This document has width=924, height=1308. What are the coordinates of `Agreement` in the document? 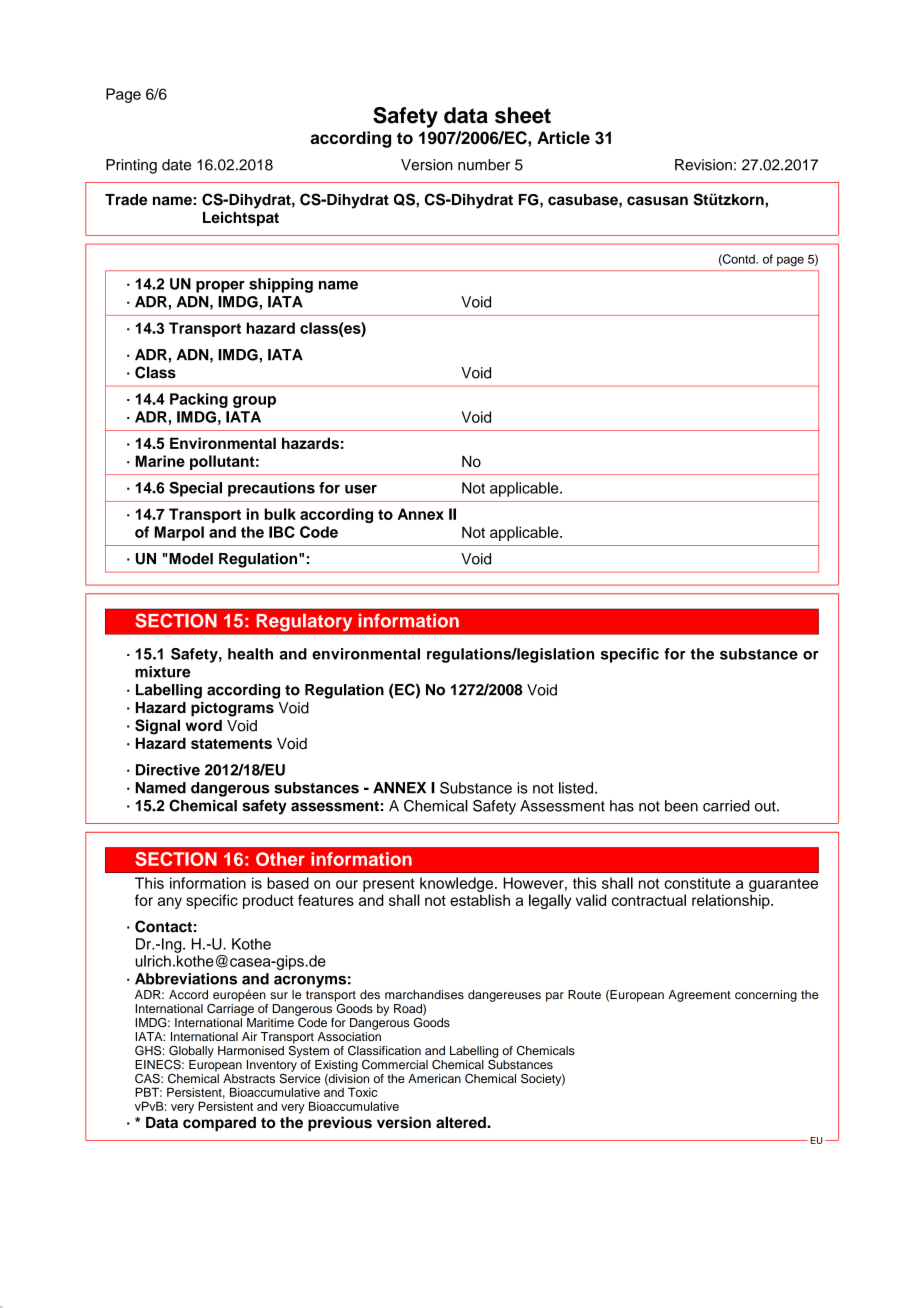 It's located at (699, 996).
